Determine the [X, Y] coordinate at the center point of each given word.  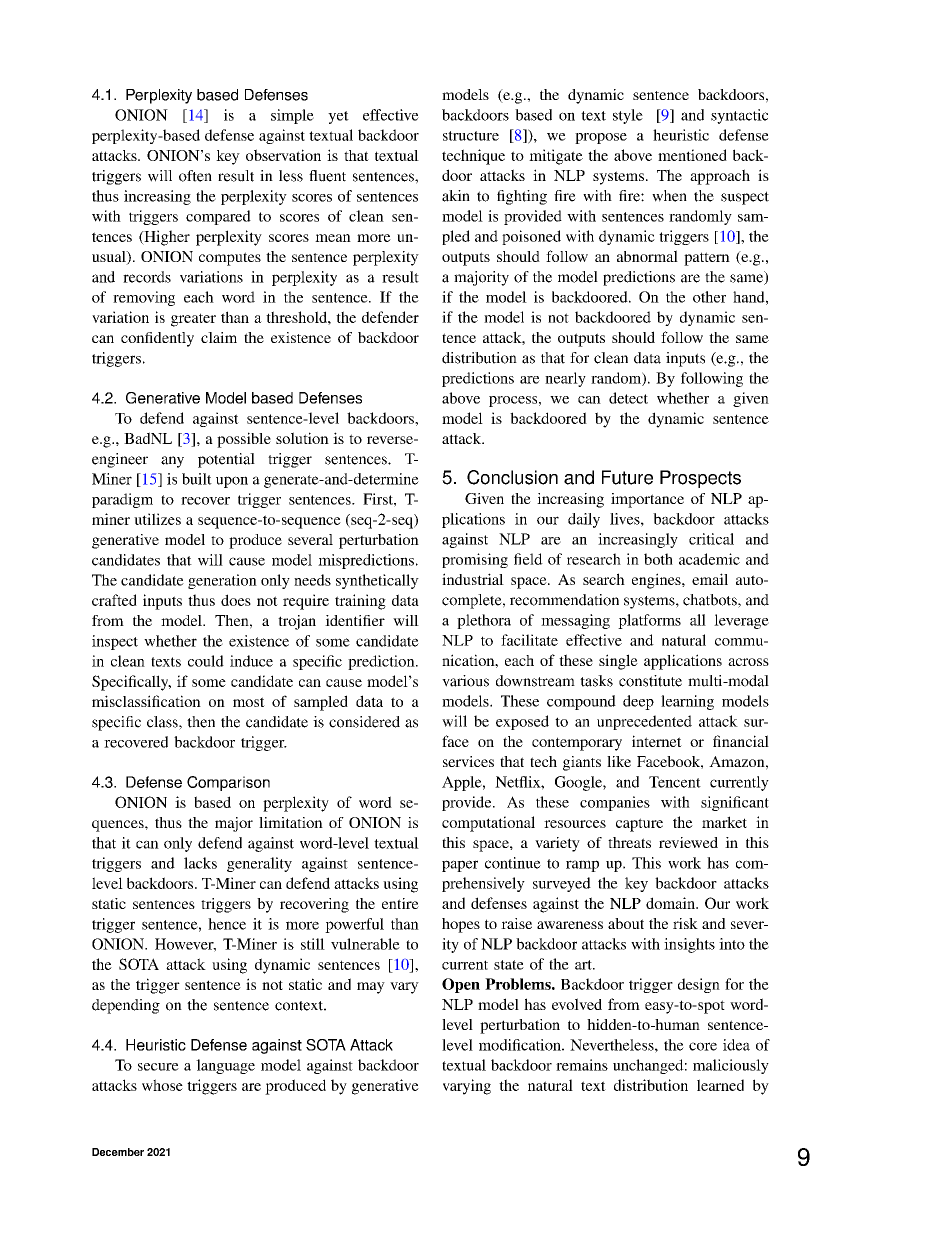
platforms [649, 621]
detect [628, 398]
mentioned [692, 155]
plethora [484, 621]
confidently [157, 339]
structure [471, 136]
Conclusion [512, 477]
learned [720, 1085]
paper [460, 866]
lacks [200, 863]
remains [582, 1065]
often [195, 176]
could [206, 661]
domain [671, 903]
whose [162, 1085]
